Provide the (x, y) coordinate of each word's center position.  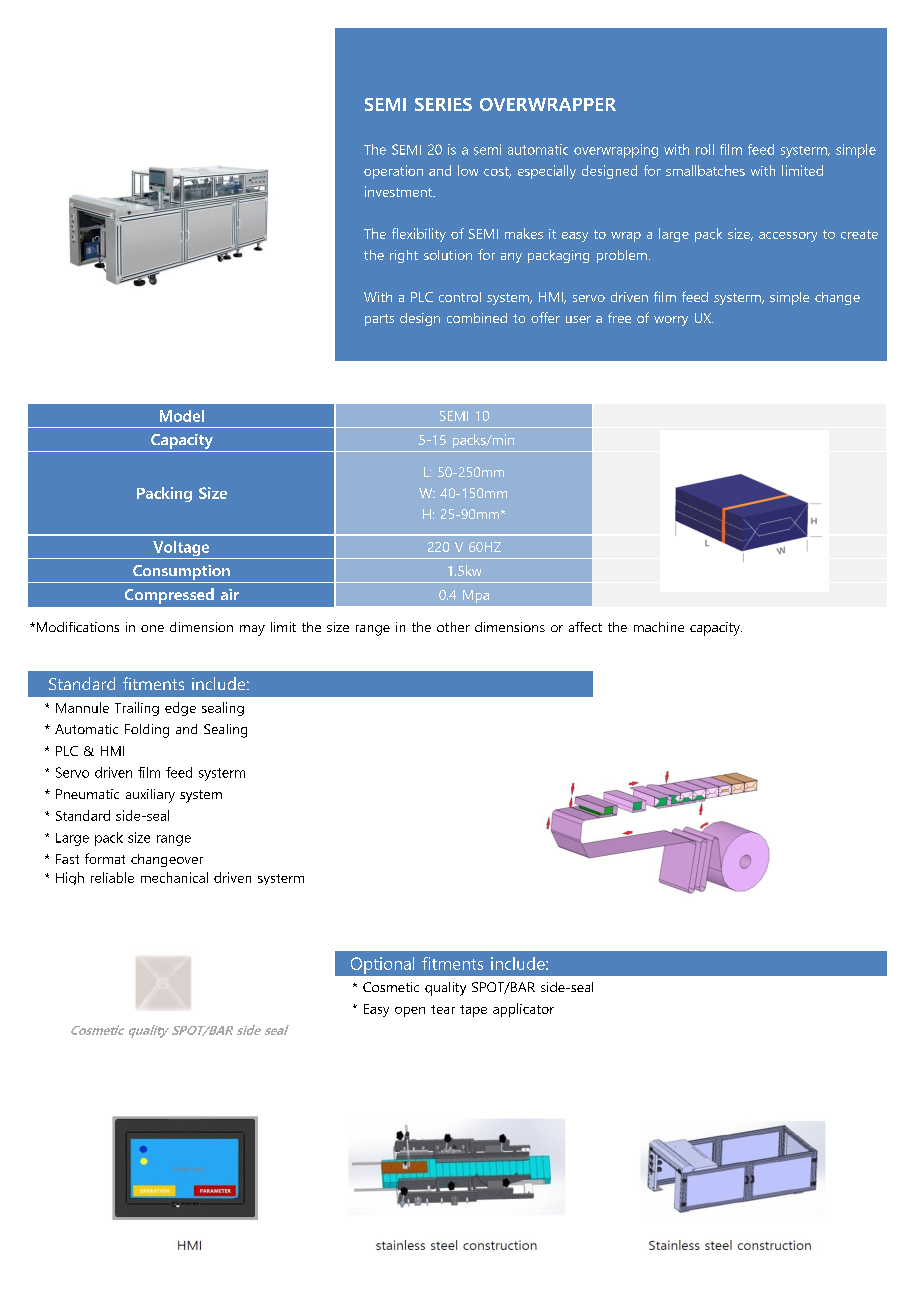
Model (182, 416)
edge (180, 709)
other (453, 627)
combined (477, 318)
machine (659, 627)
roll (705, 149)
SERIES (443, 104)
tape (473, 1011)
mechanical (174, 877)
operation (393, 172)
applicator (523, 1010)
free (619, 317)
